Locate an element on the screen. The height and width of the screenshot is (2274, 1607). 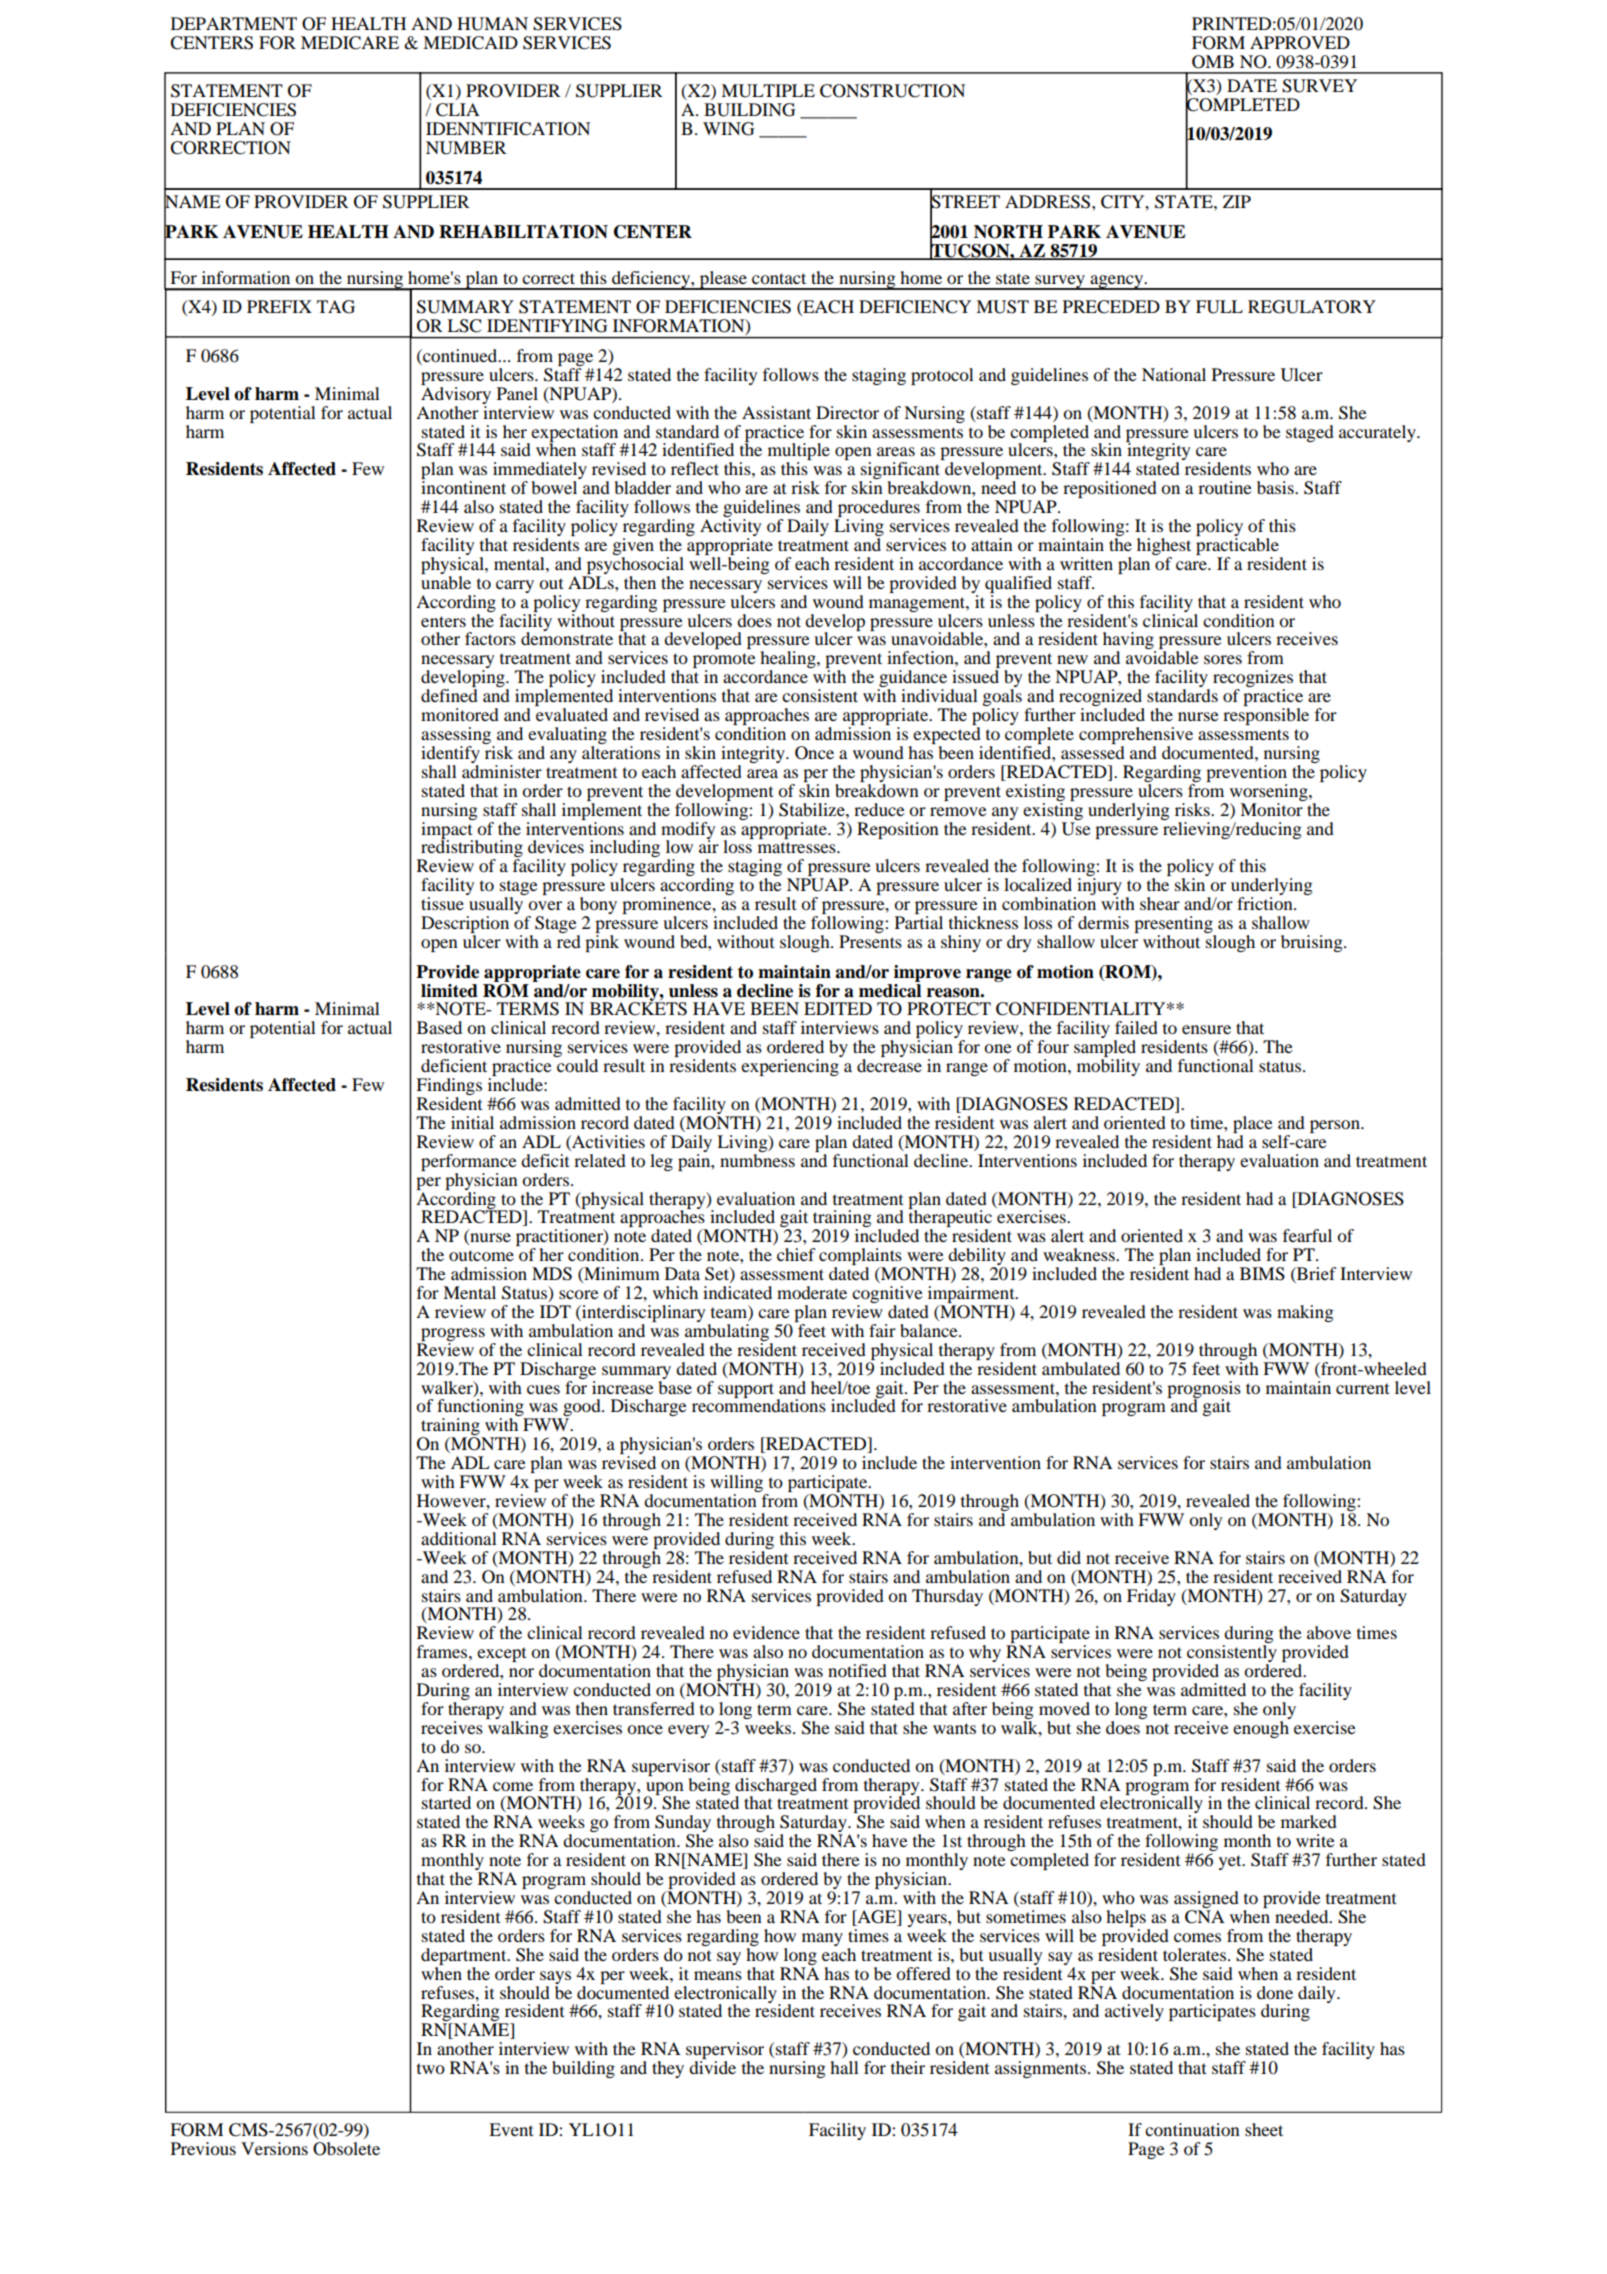
Findings is located at coordinates (449, 1088).
